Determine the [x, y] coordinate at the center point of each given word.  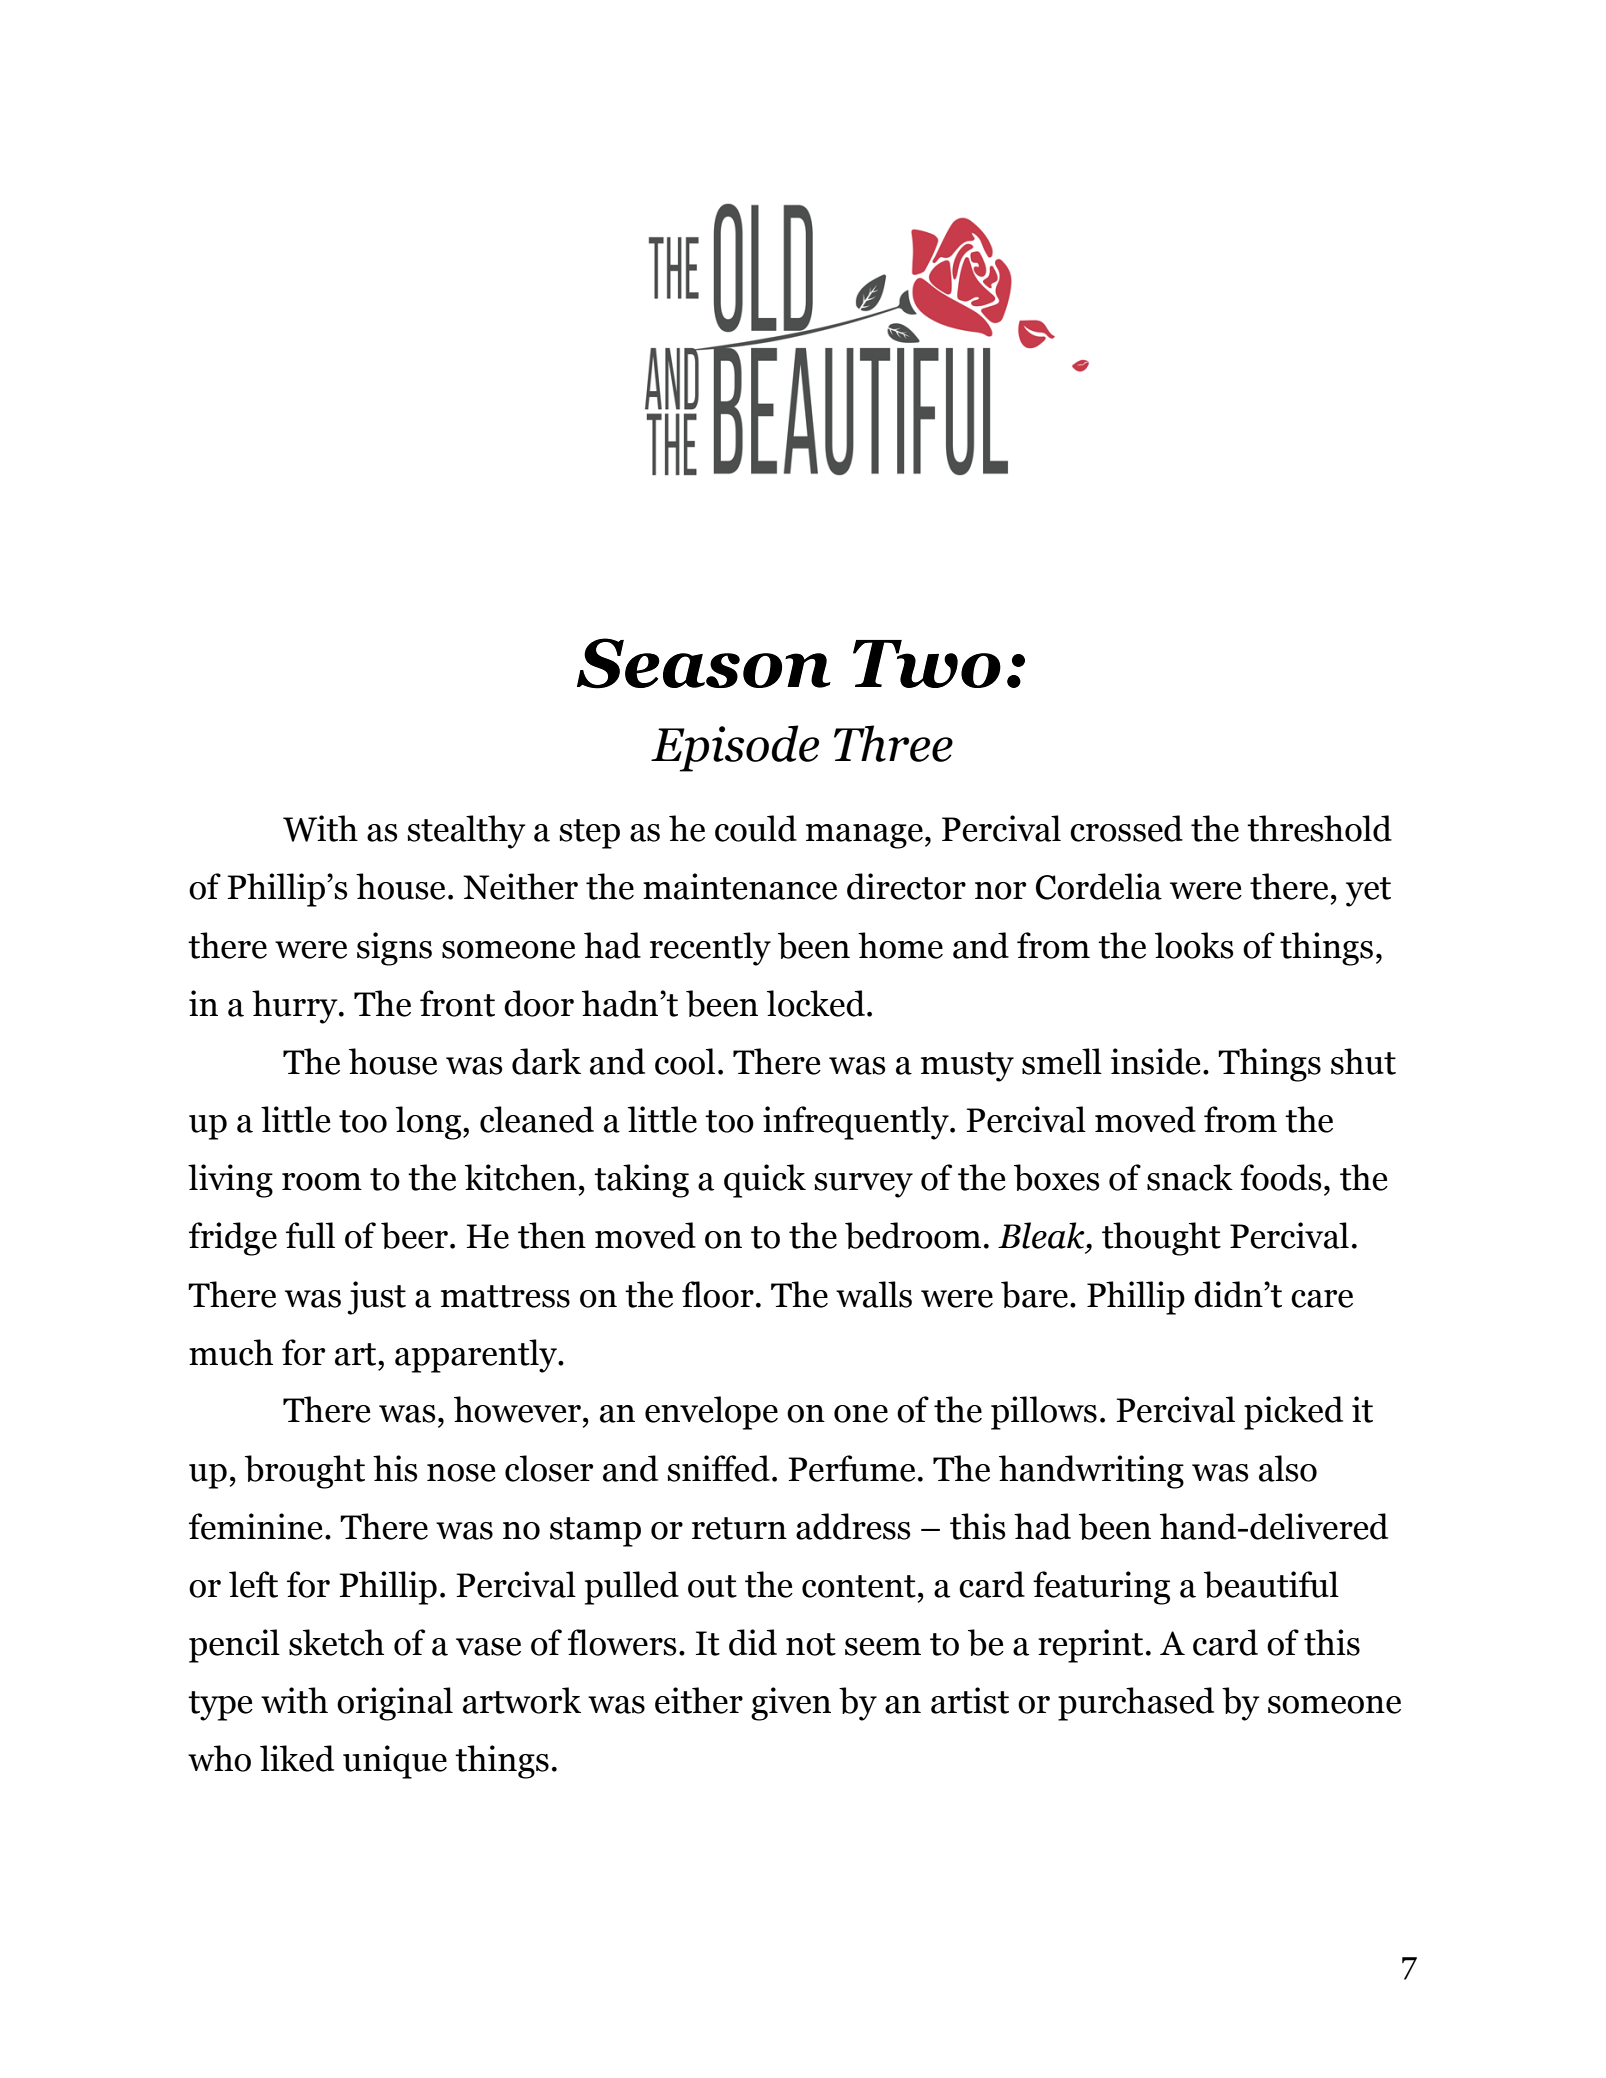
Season [704, 663]
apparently [477, 1356]
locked [816, 1003]
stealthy [466, 832]
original [395, 1704]
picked [1293, 1413]
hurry [296, 1007]
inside [1156, 1061]
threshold [1319, 828]
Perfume [852, 1468]
